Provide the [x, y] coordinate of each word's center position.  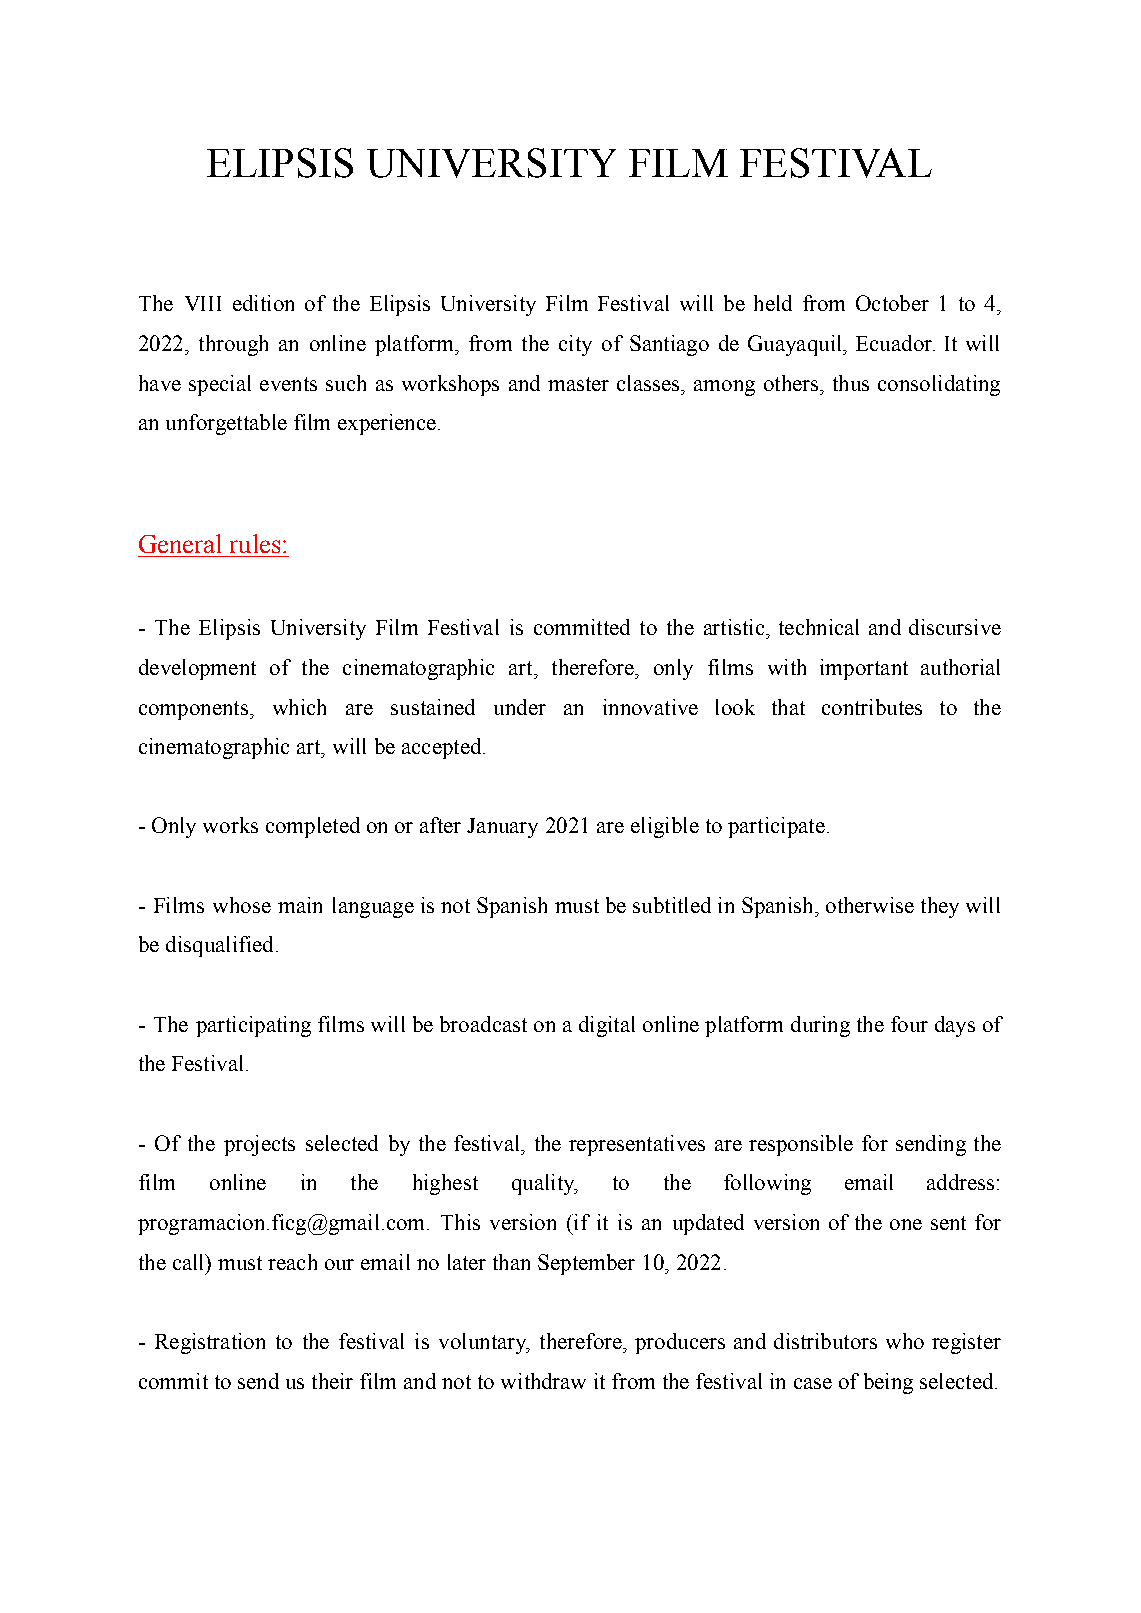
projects [259, 1145]
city [575, 345]
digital [607, 1026]
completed [313, 827]
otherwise [870, 905]
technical [819, 627]
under [520, 707]
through [233, 345]
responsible [801, 1145]
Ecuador [895, 343]
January [502, 828]
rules [255, 543]
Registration [210, 1343]
